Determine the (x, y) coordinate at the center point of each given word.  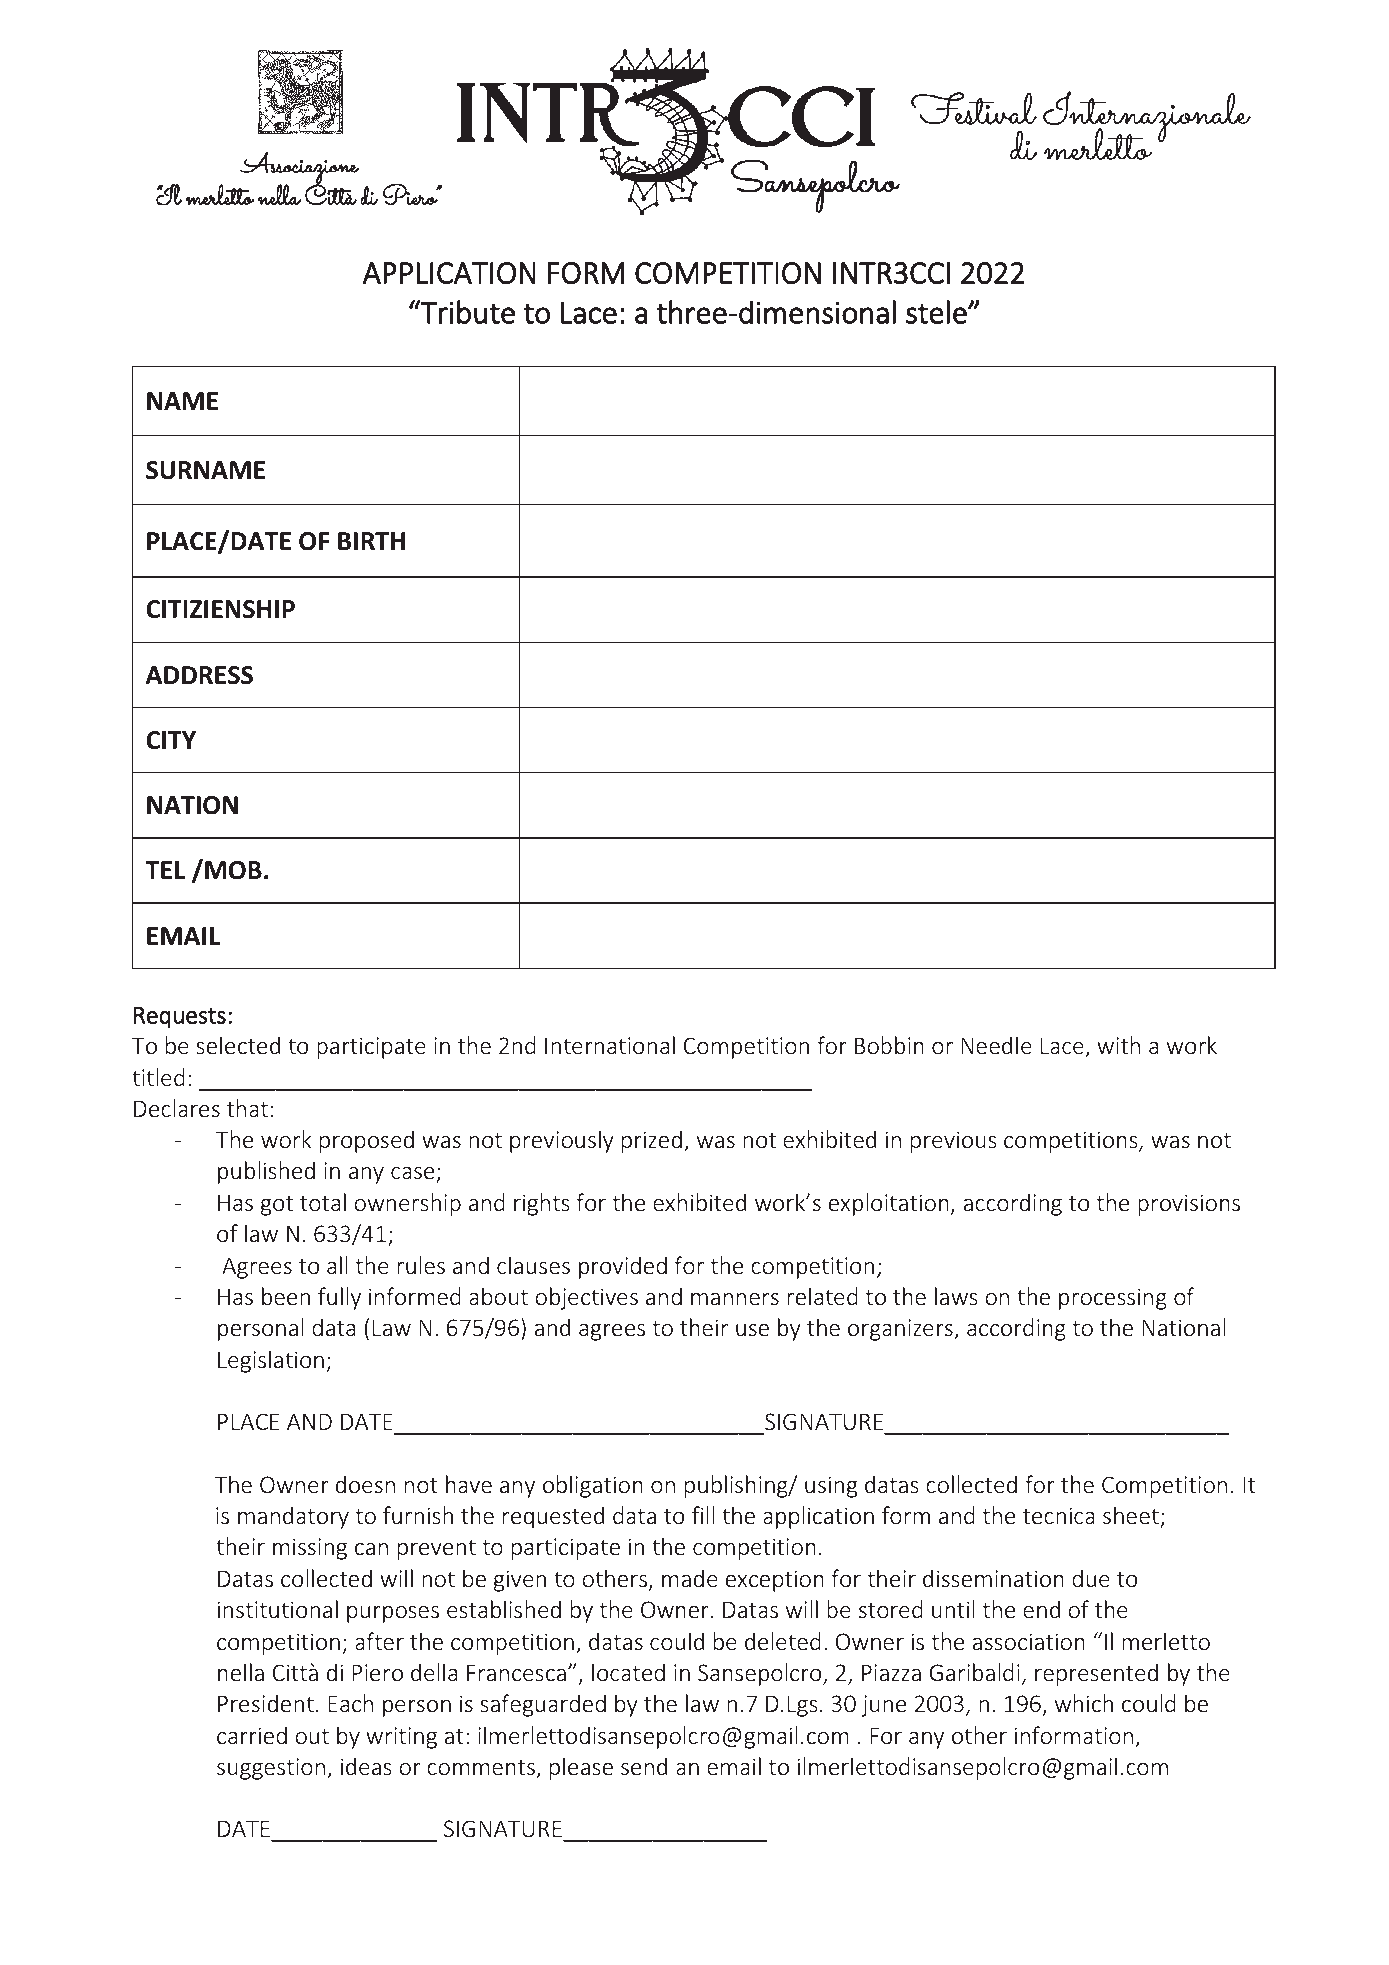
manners (735, 1299)
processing (1113, 1299)
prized (652, 1141)
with (1118, 1045)
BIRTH (371, 541)
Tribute (467, 312)
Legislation (271, 1361)
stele (937, 312)
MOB (233, 870)
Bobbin (889, 1045)
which (1084, 1703)
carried (252, 1735)
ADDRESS (199, 675)
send (644, 1766)
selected (238, 1045)
